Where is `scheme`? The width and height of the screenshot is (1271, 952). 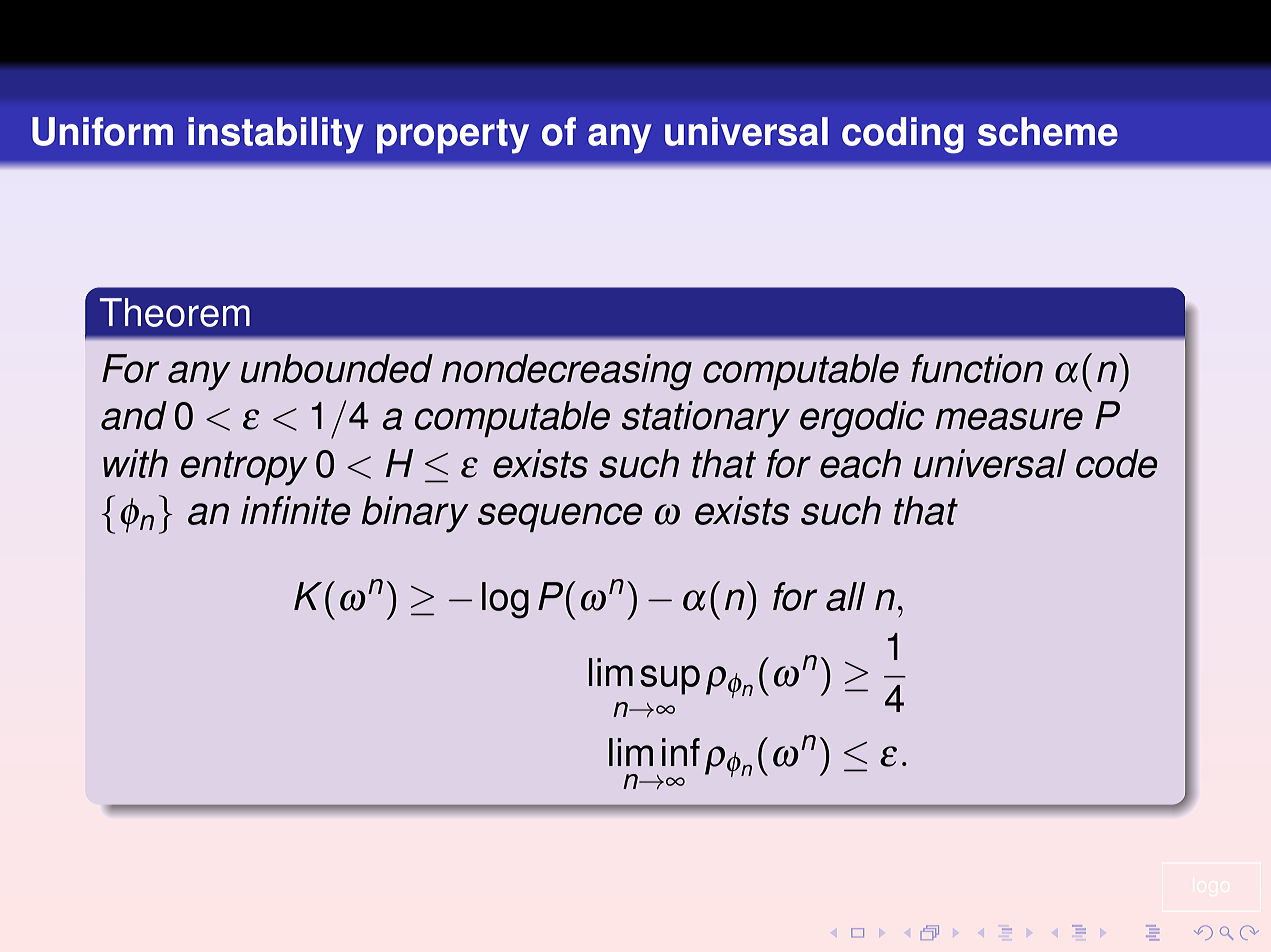
scheme is located at coordinates (1048, 131).
